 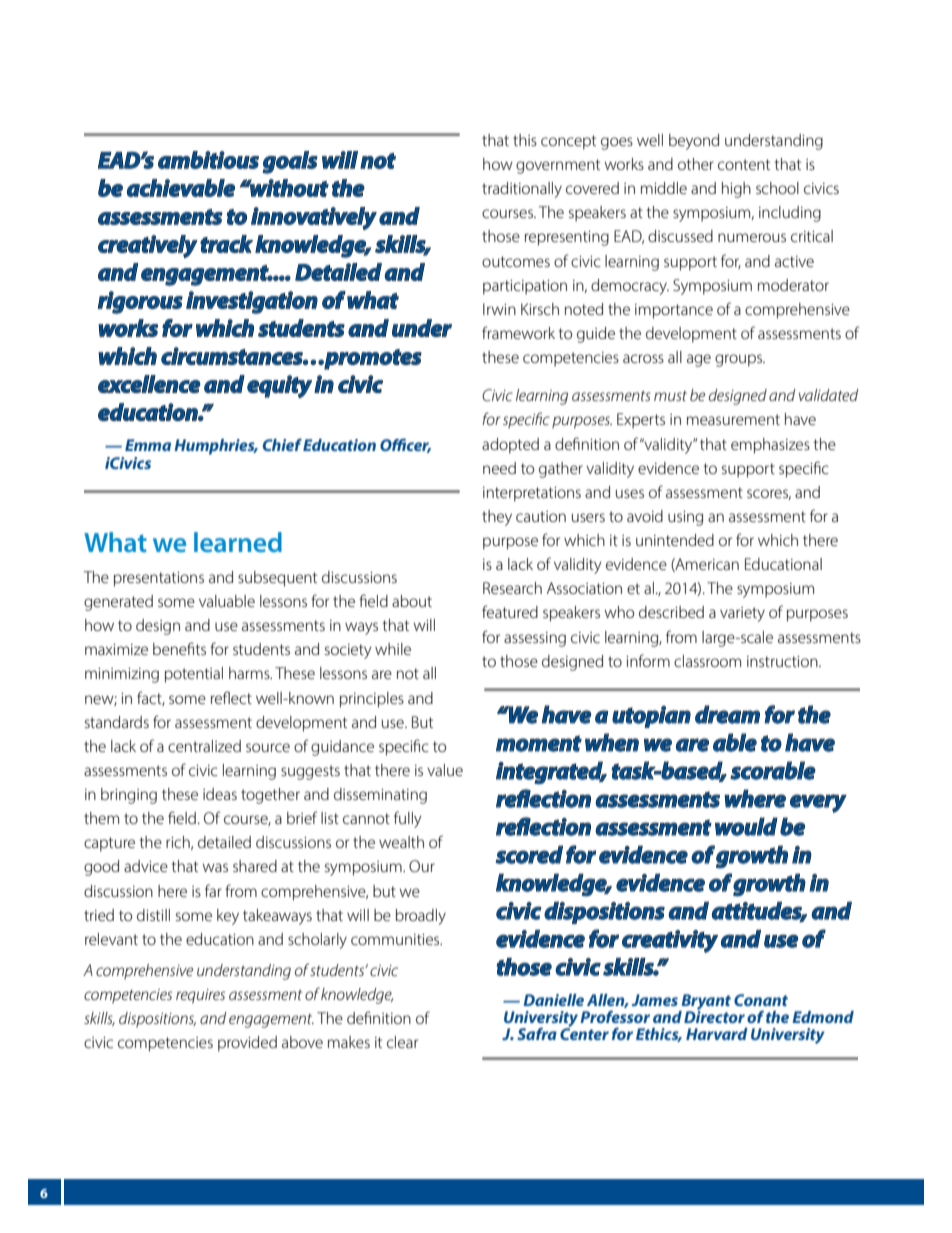 I want to click on was, so click(x=215, y=867).
